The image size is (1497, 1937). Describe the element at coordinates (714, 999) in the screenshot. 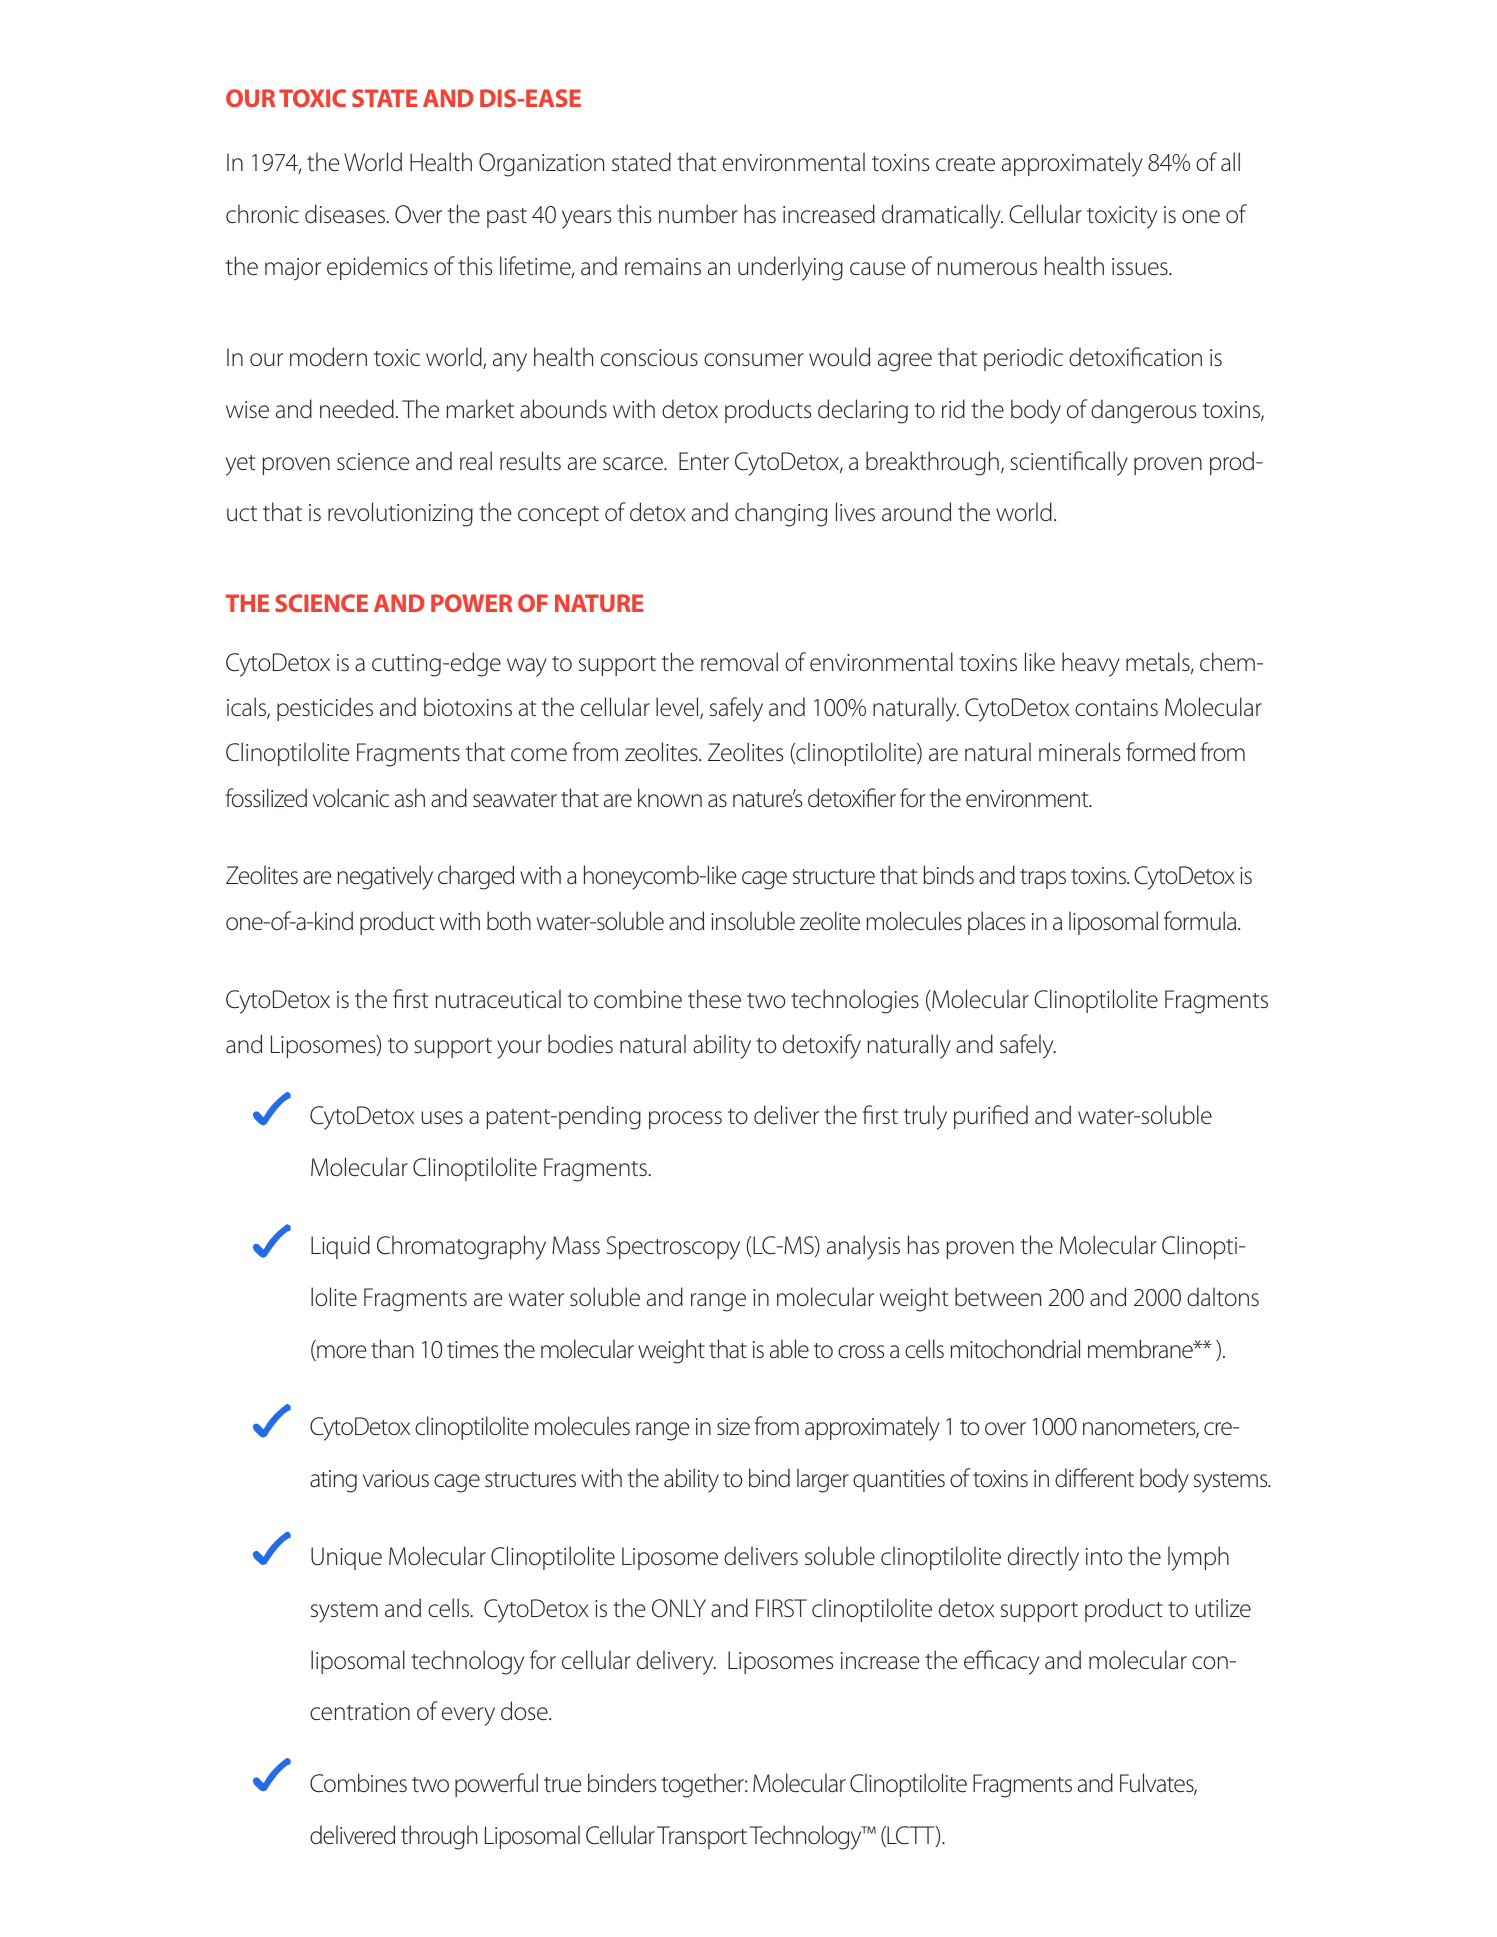

I see `these` at that location.
